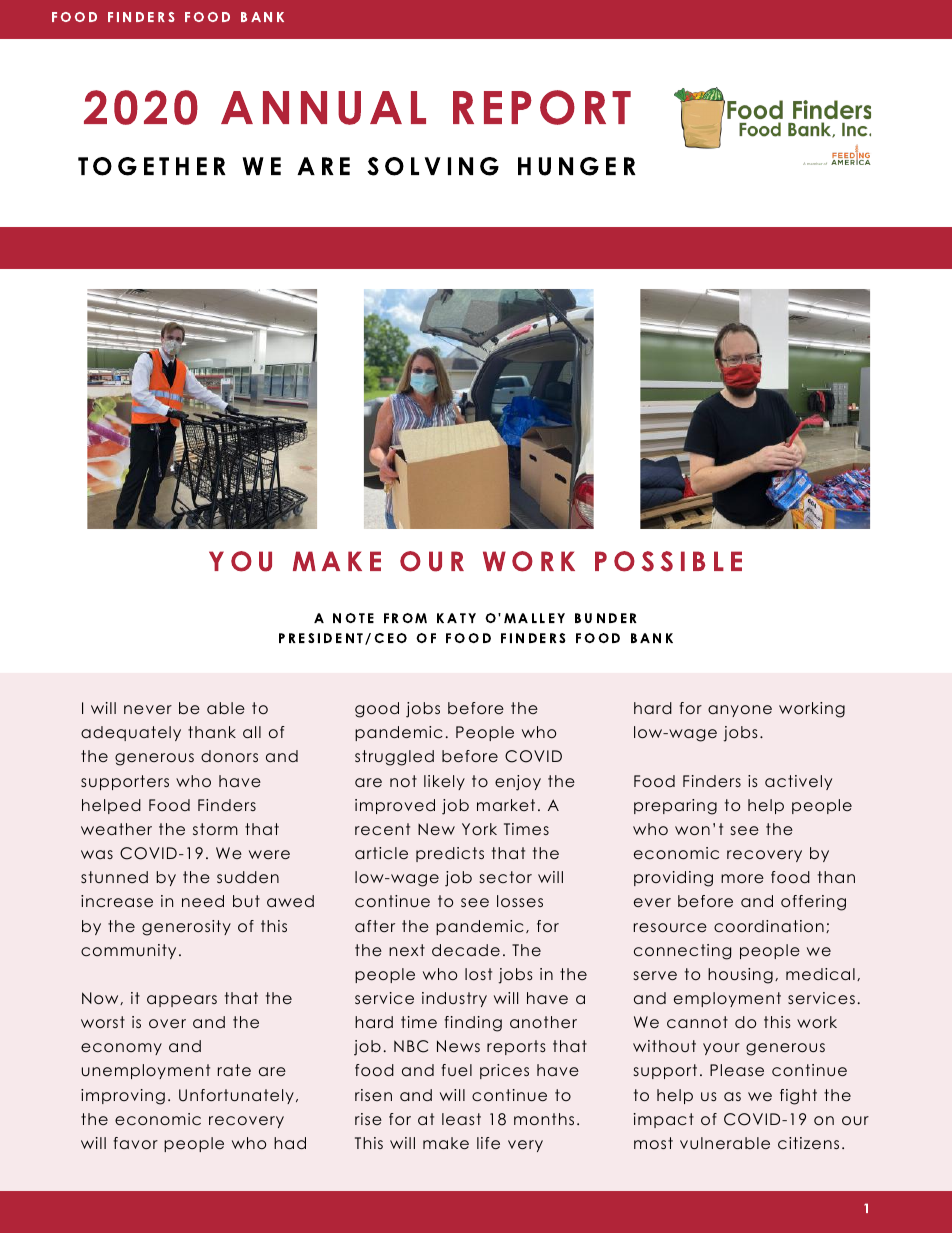 This page has width=952, height=1233. What do you see at coordinates (236, 1096) in the page?
I see `Unfortunately` at bounding box center [236, 1096].
